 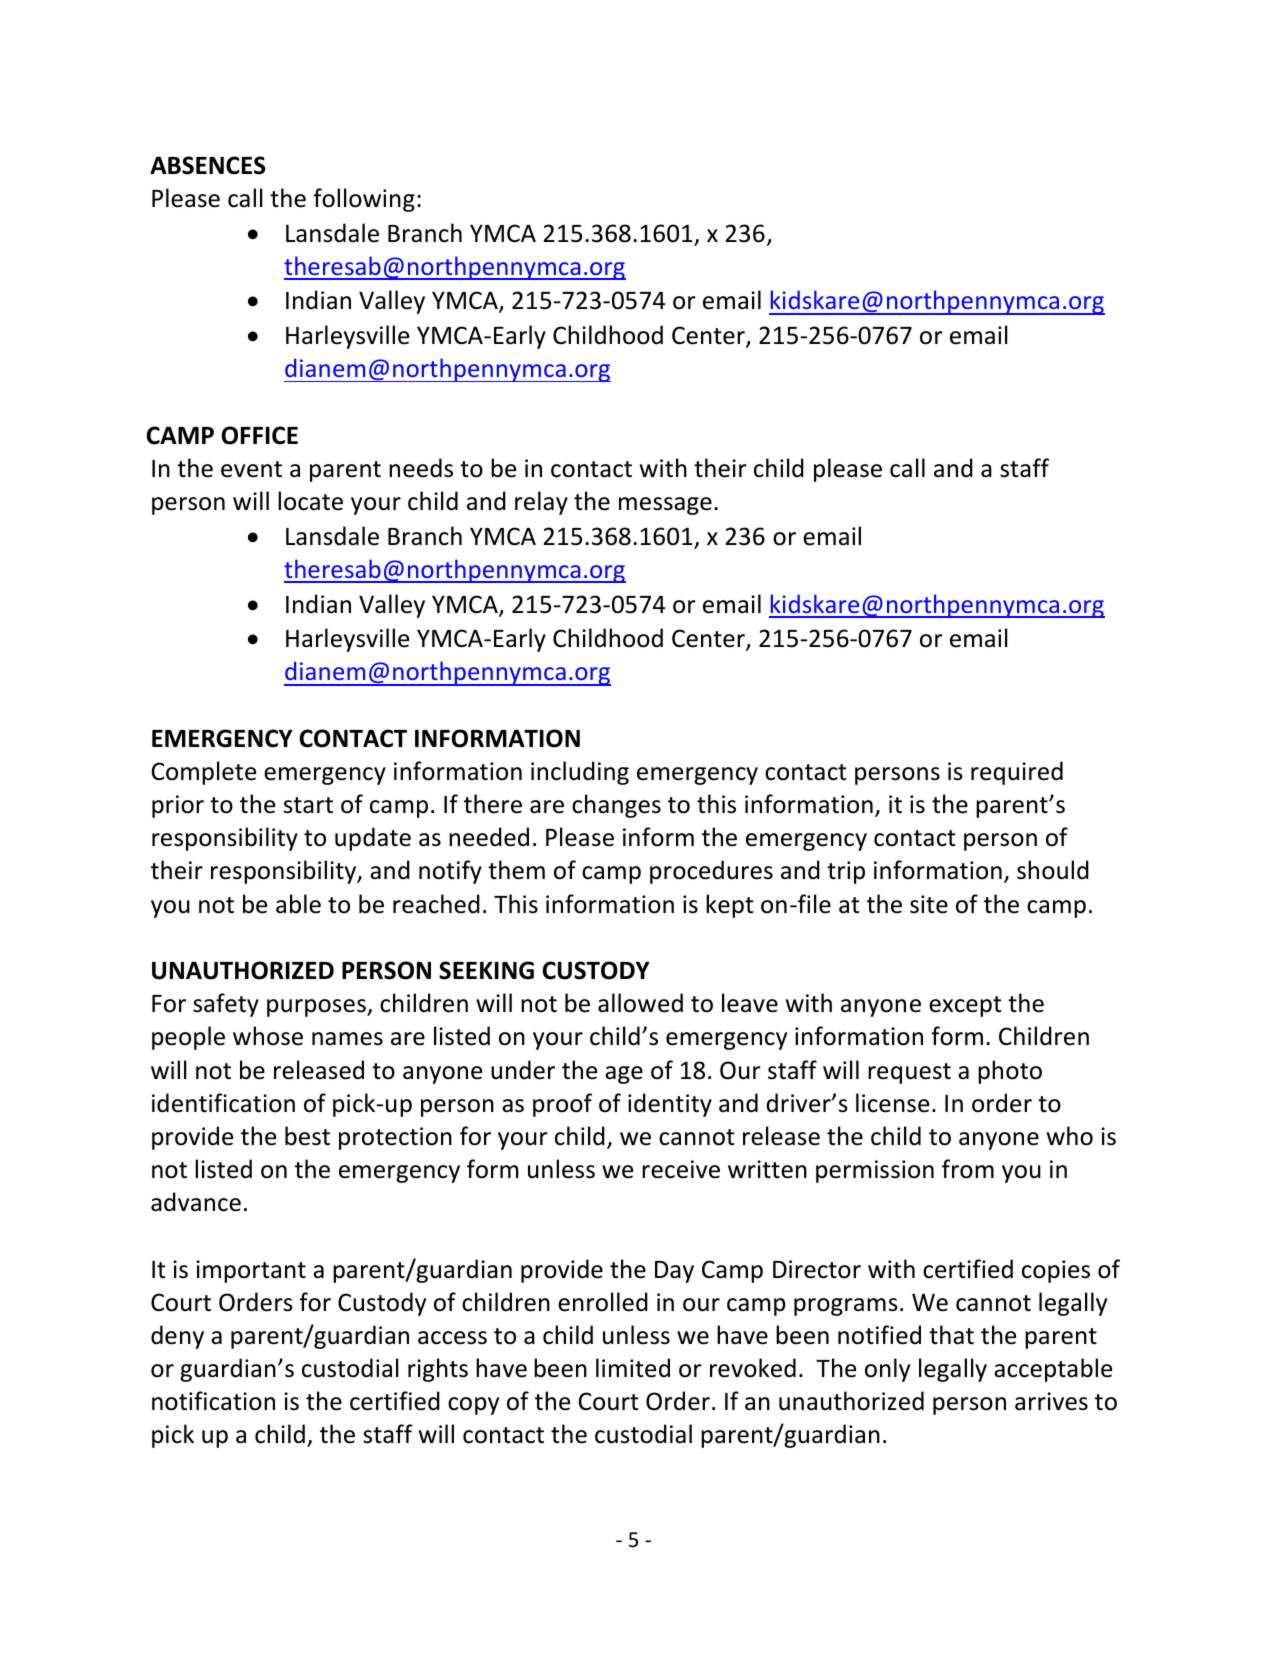 I want to click on message, so click(x=665, y=506).
